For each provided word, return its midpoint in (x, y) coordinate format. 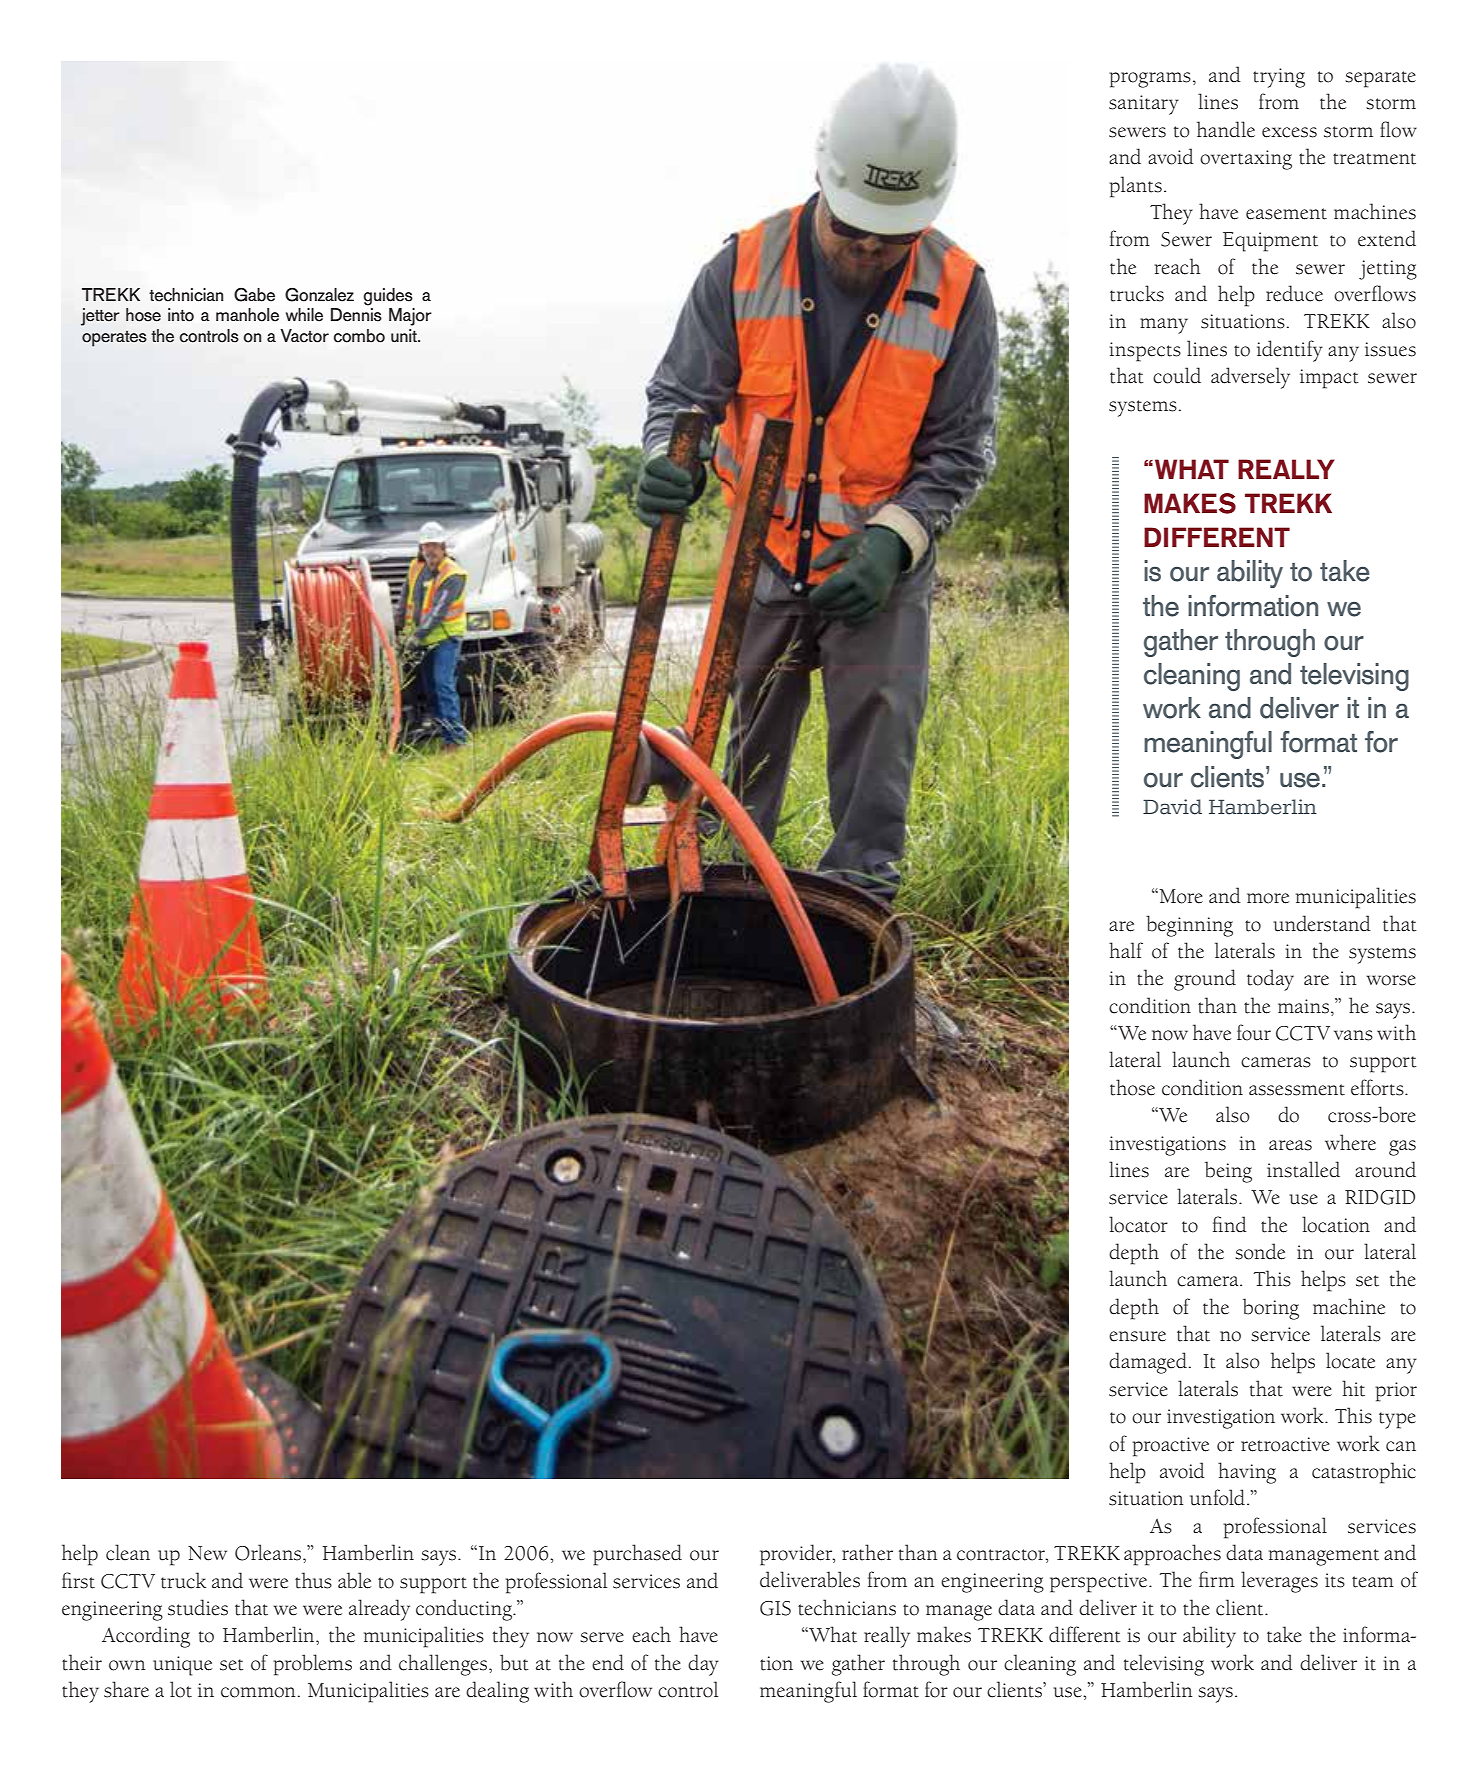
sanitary (1144, 105)
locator (1138, 1224)
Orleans (269, 1552)
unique (182, 1666)
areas (1290, 1145)
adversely (1250, 378)
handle (1226, 129)
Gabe (254, 294)
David (1172, 807)
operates (114, 339)
